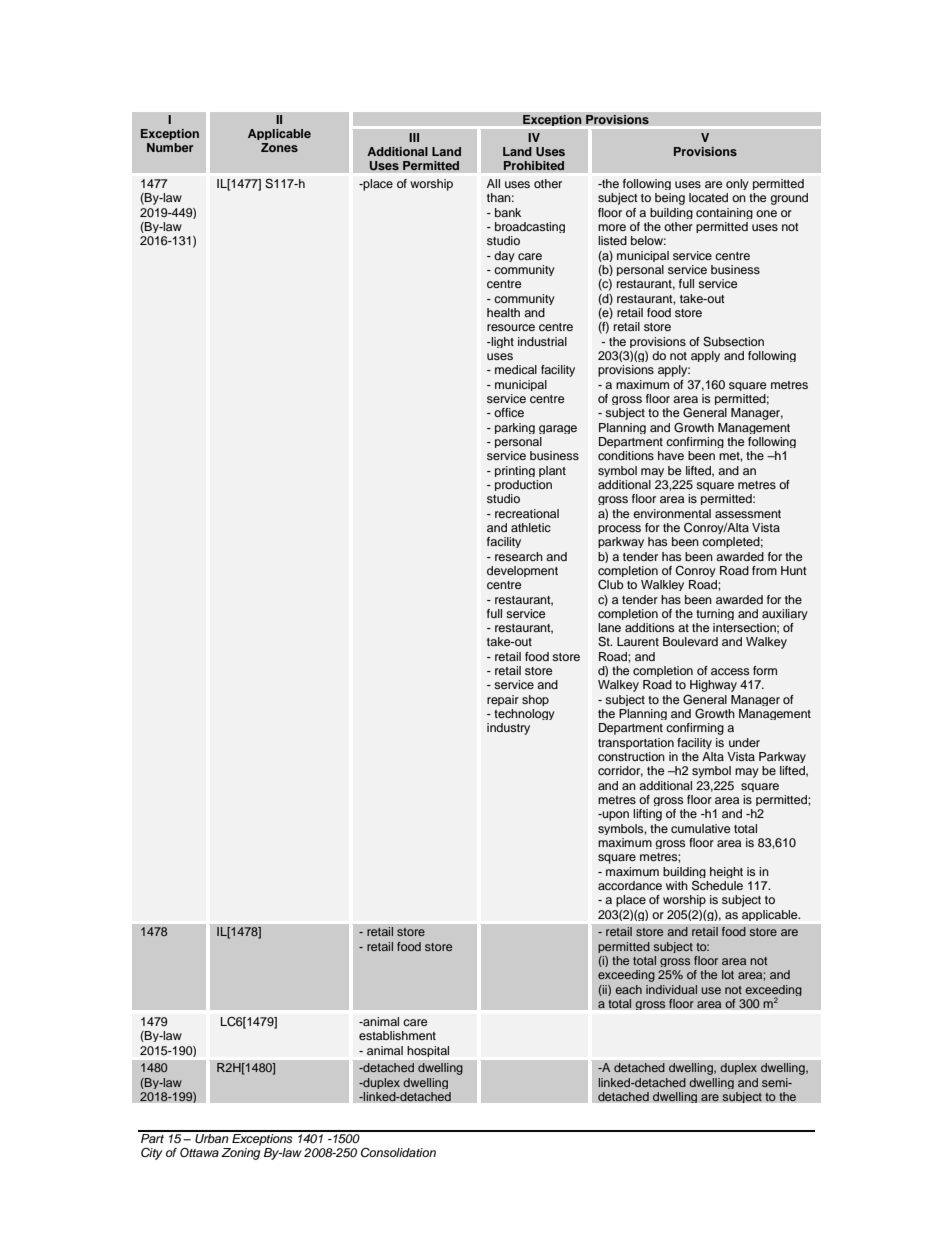 This screenshot has width=952, height=1233. What do you see at coordinates (515, 471) in the screenshot?
I see `printing` at bounding box center [515, 471].
